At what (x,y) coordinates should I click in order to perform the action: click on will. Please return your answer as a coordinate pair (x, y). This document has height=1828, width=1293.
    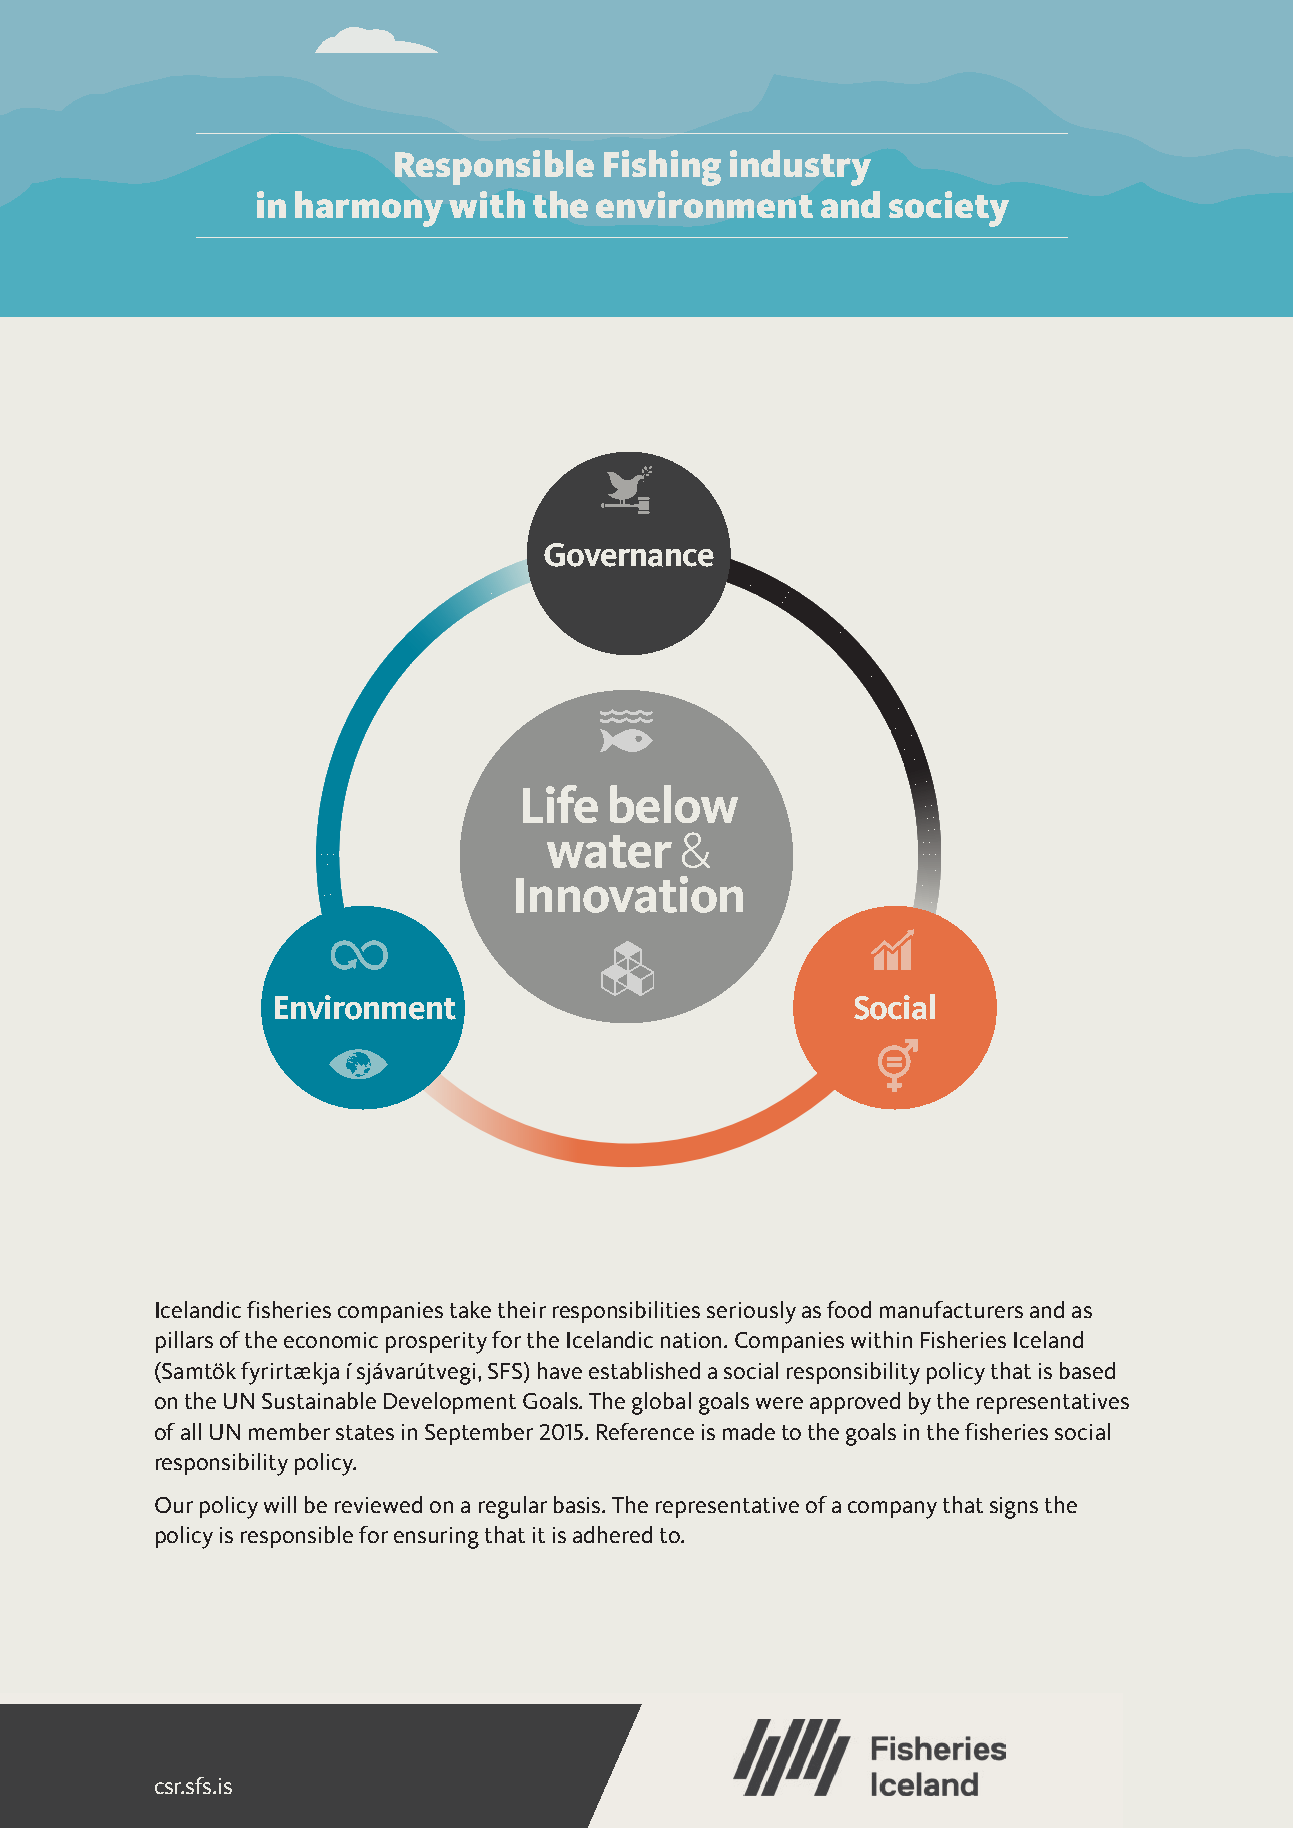
    Looking at the image, I should click on (280, 1504).
